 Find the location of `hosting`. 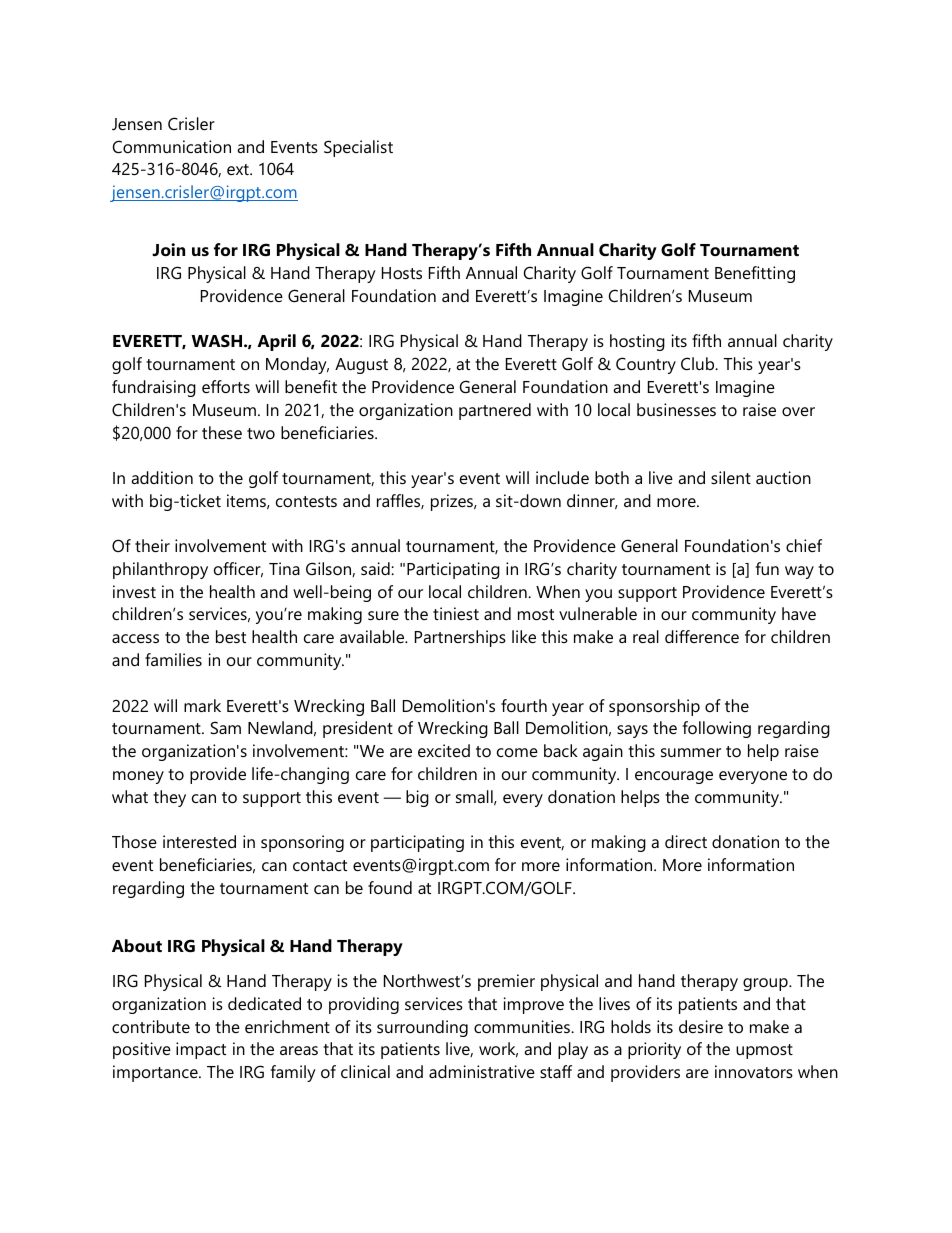

hosting is located at coordinates (637, 342).
